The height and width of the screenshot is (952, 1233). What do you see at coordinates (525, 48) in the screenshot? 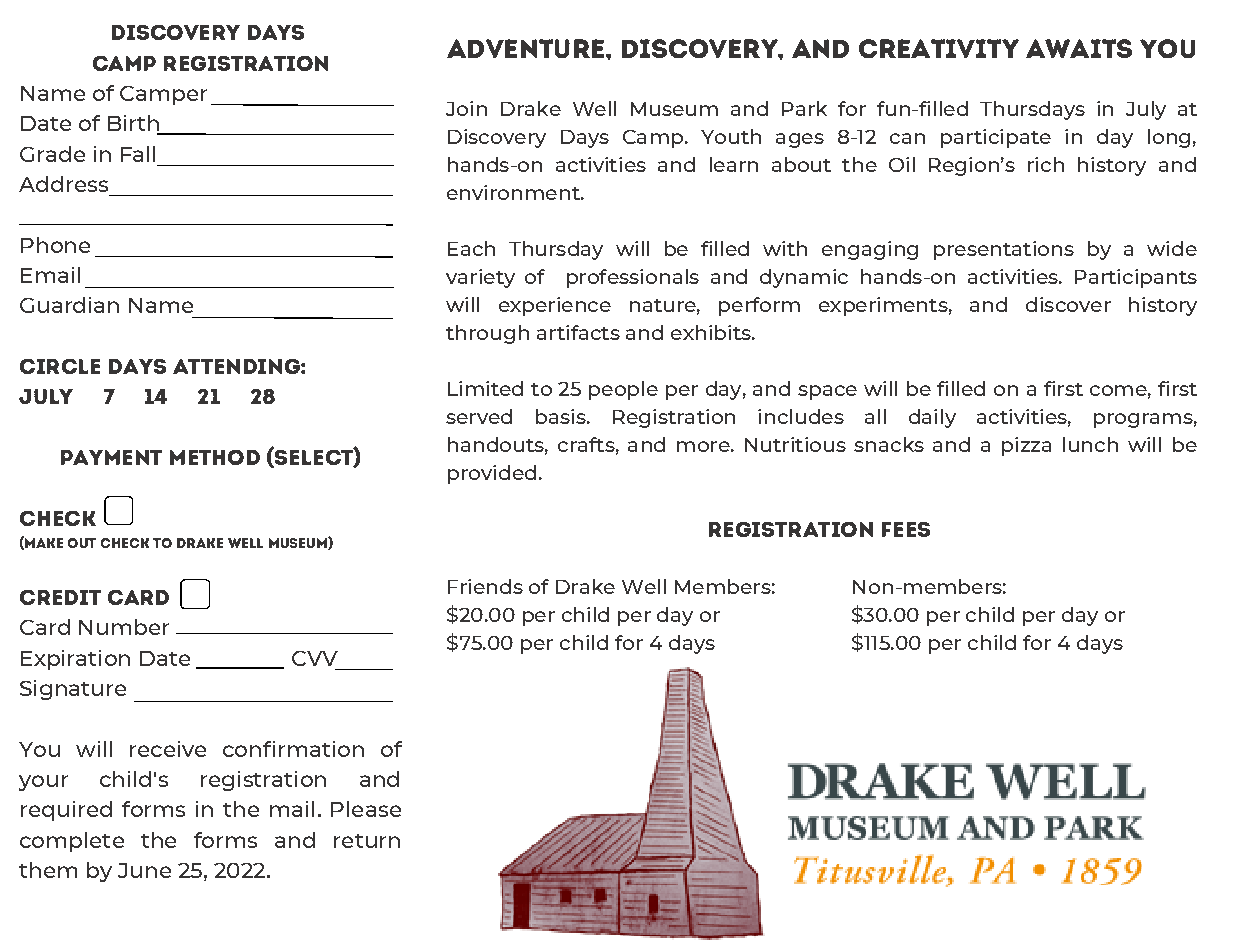
I see `adventure` at bounding box center [525, 48].
